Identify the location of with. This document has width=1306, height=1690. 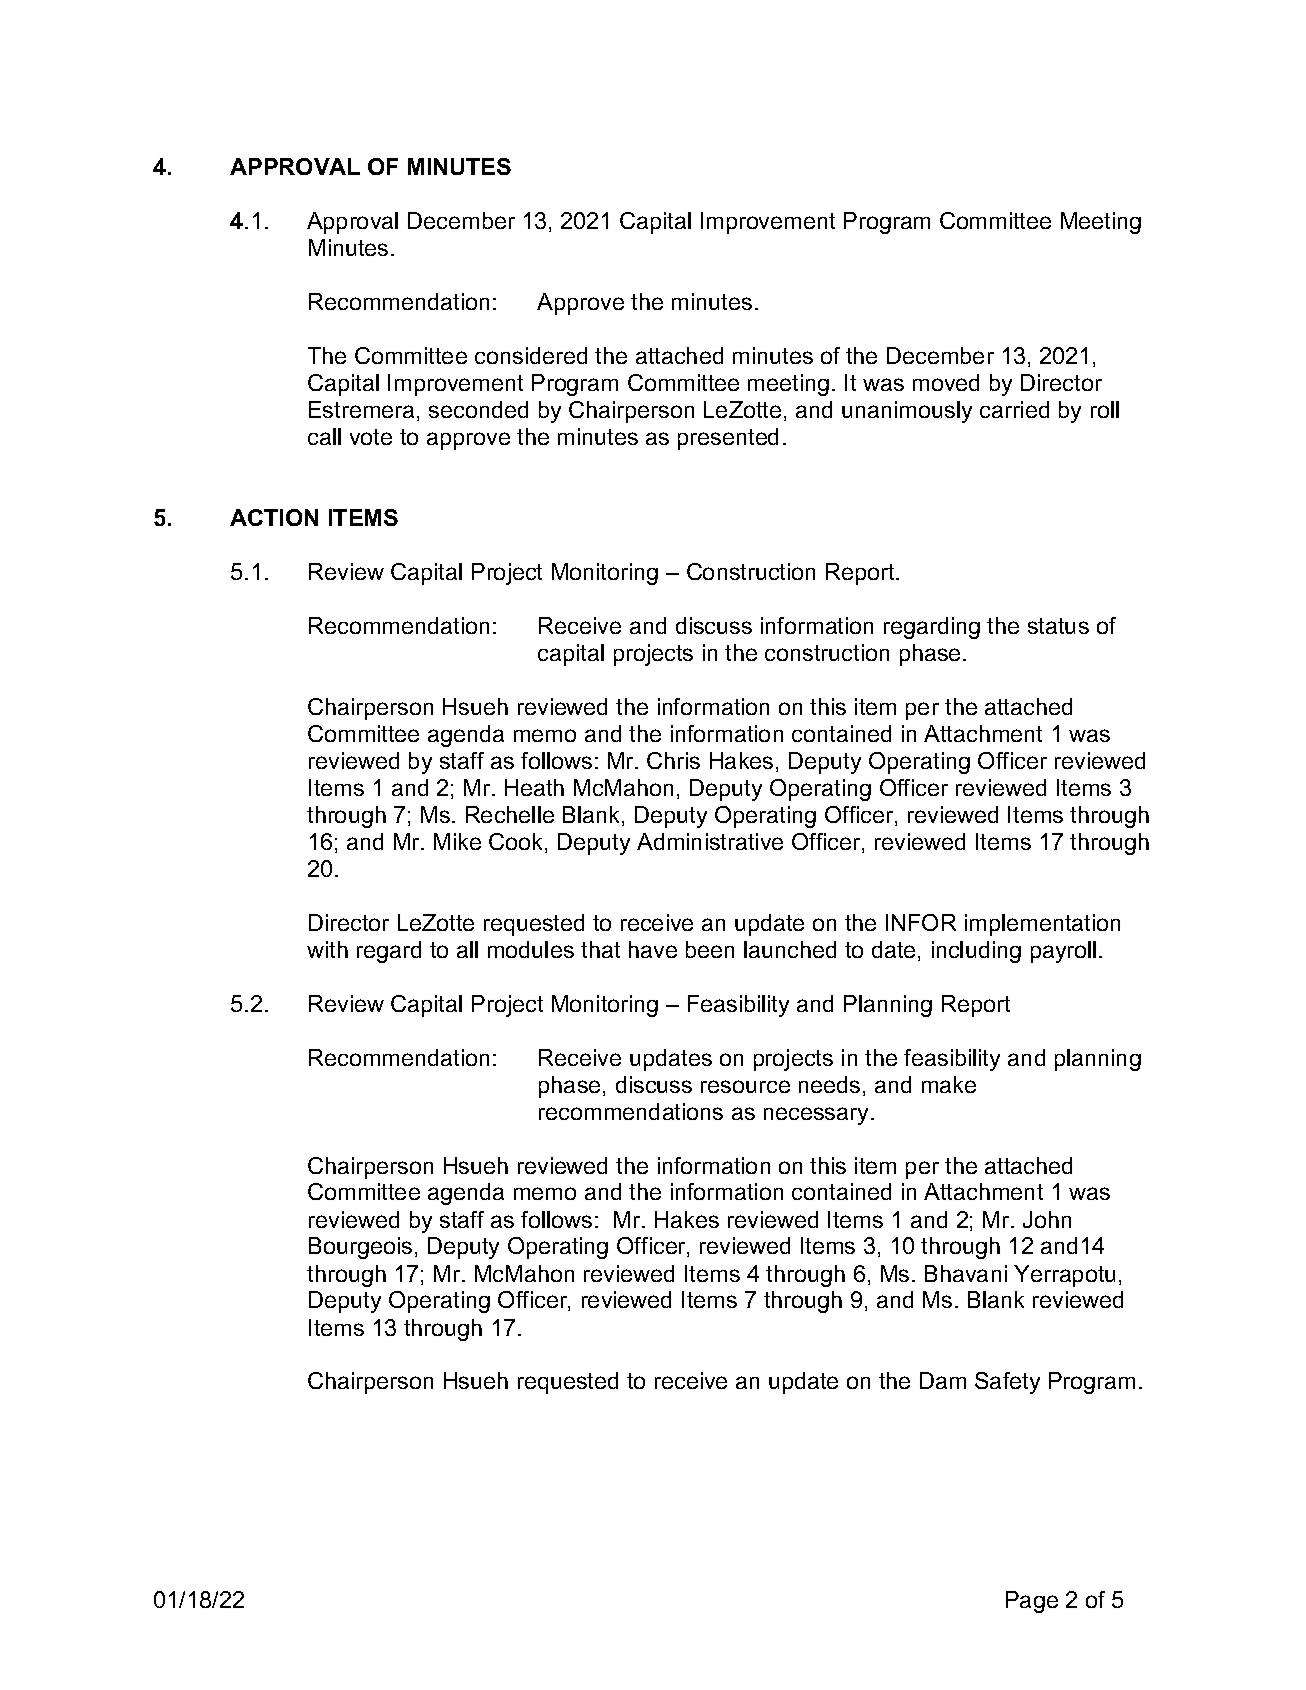
(327, 949).
